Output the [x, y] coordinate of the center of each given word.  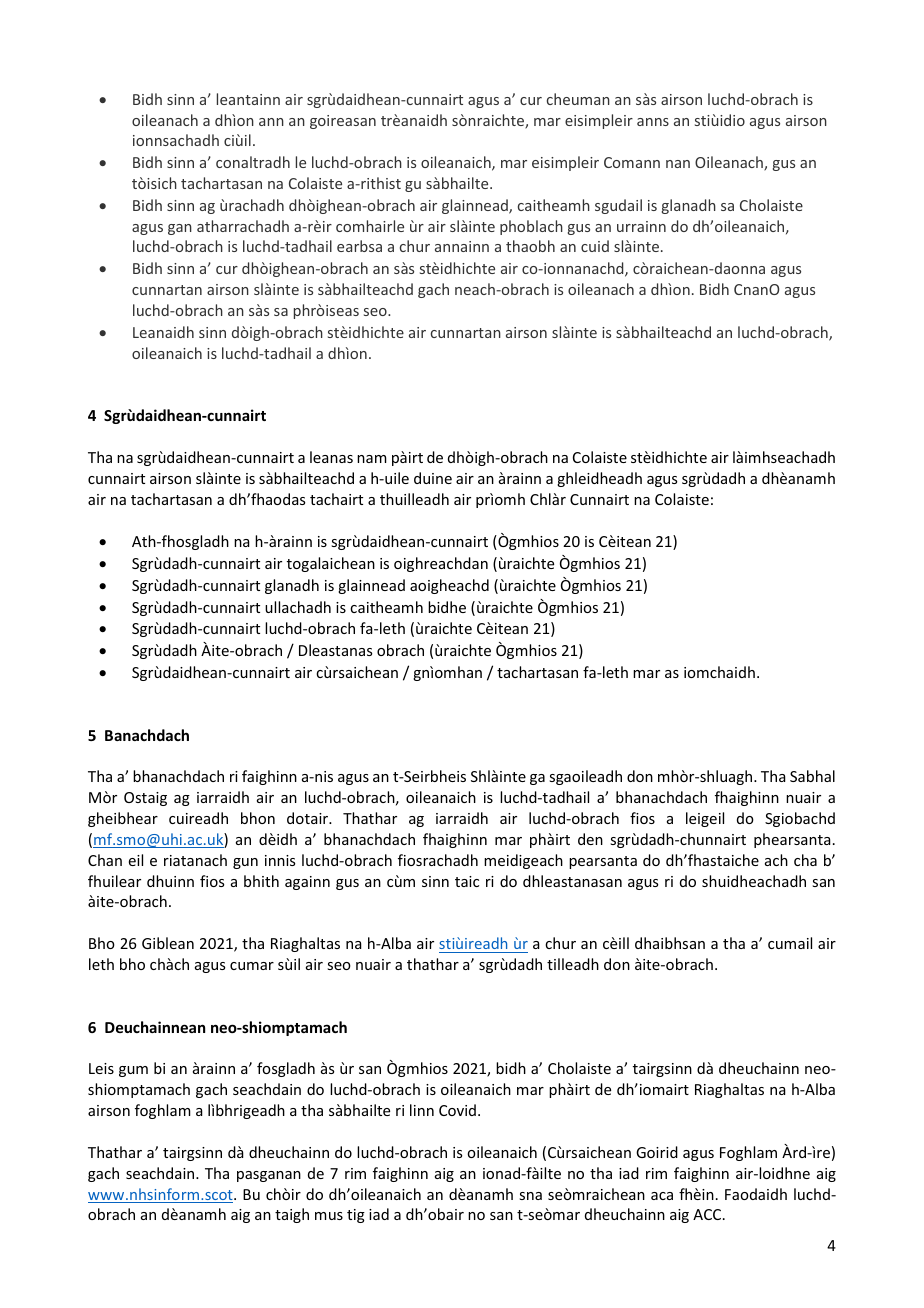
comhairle [370, 226]
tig [356, 1216]
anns [653, 122]
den [590, 839]
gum [133, 1071]
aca [662, 1196]
